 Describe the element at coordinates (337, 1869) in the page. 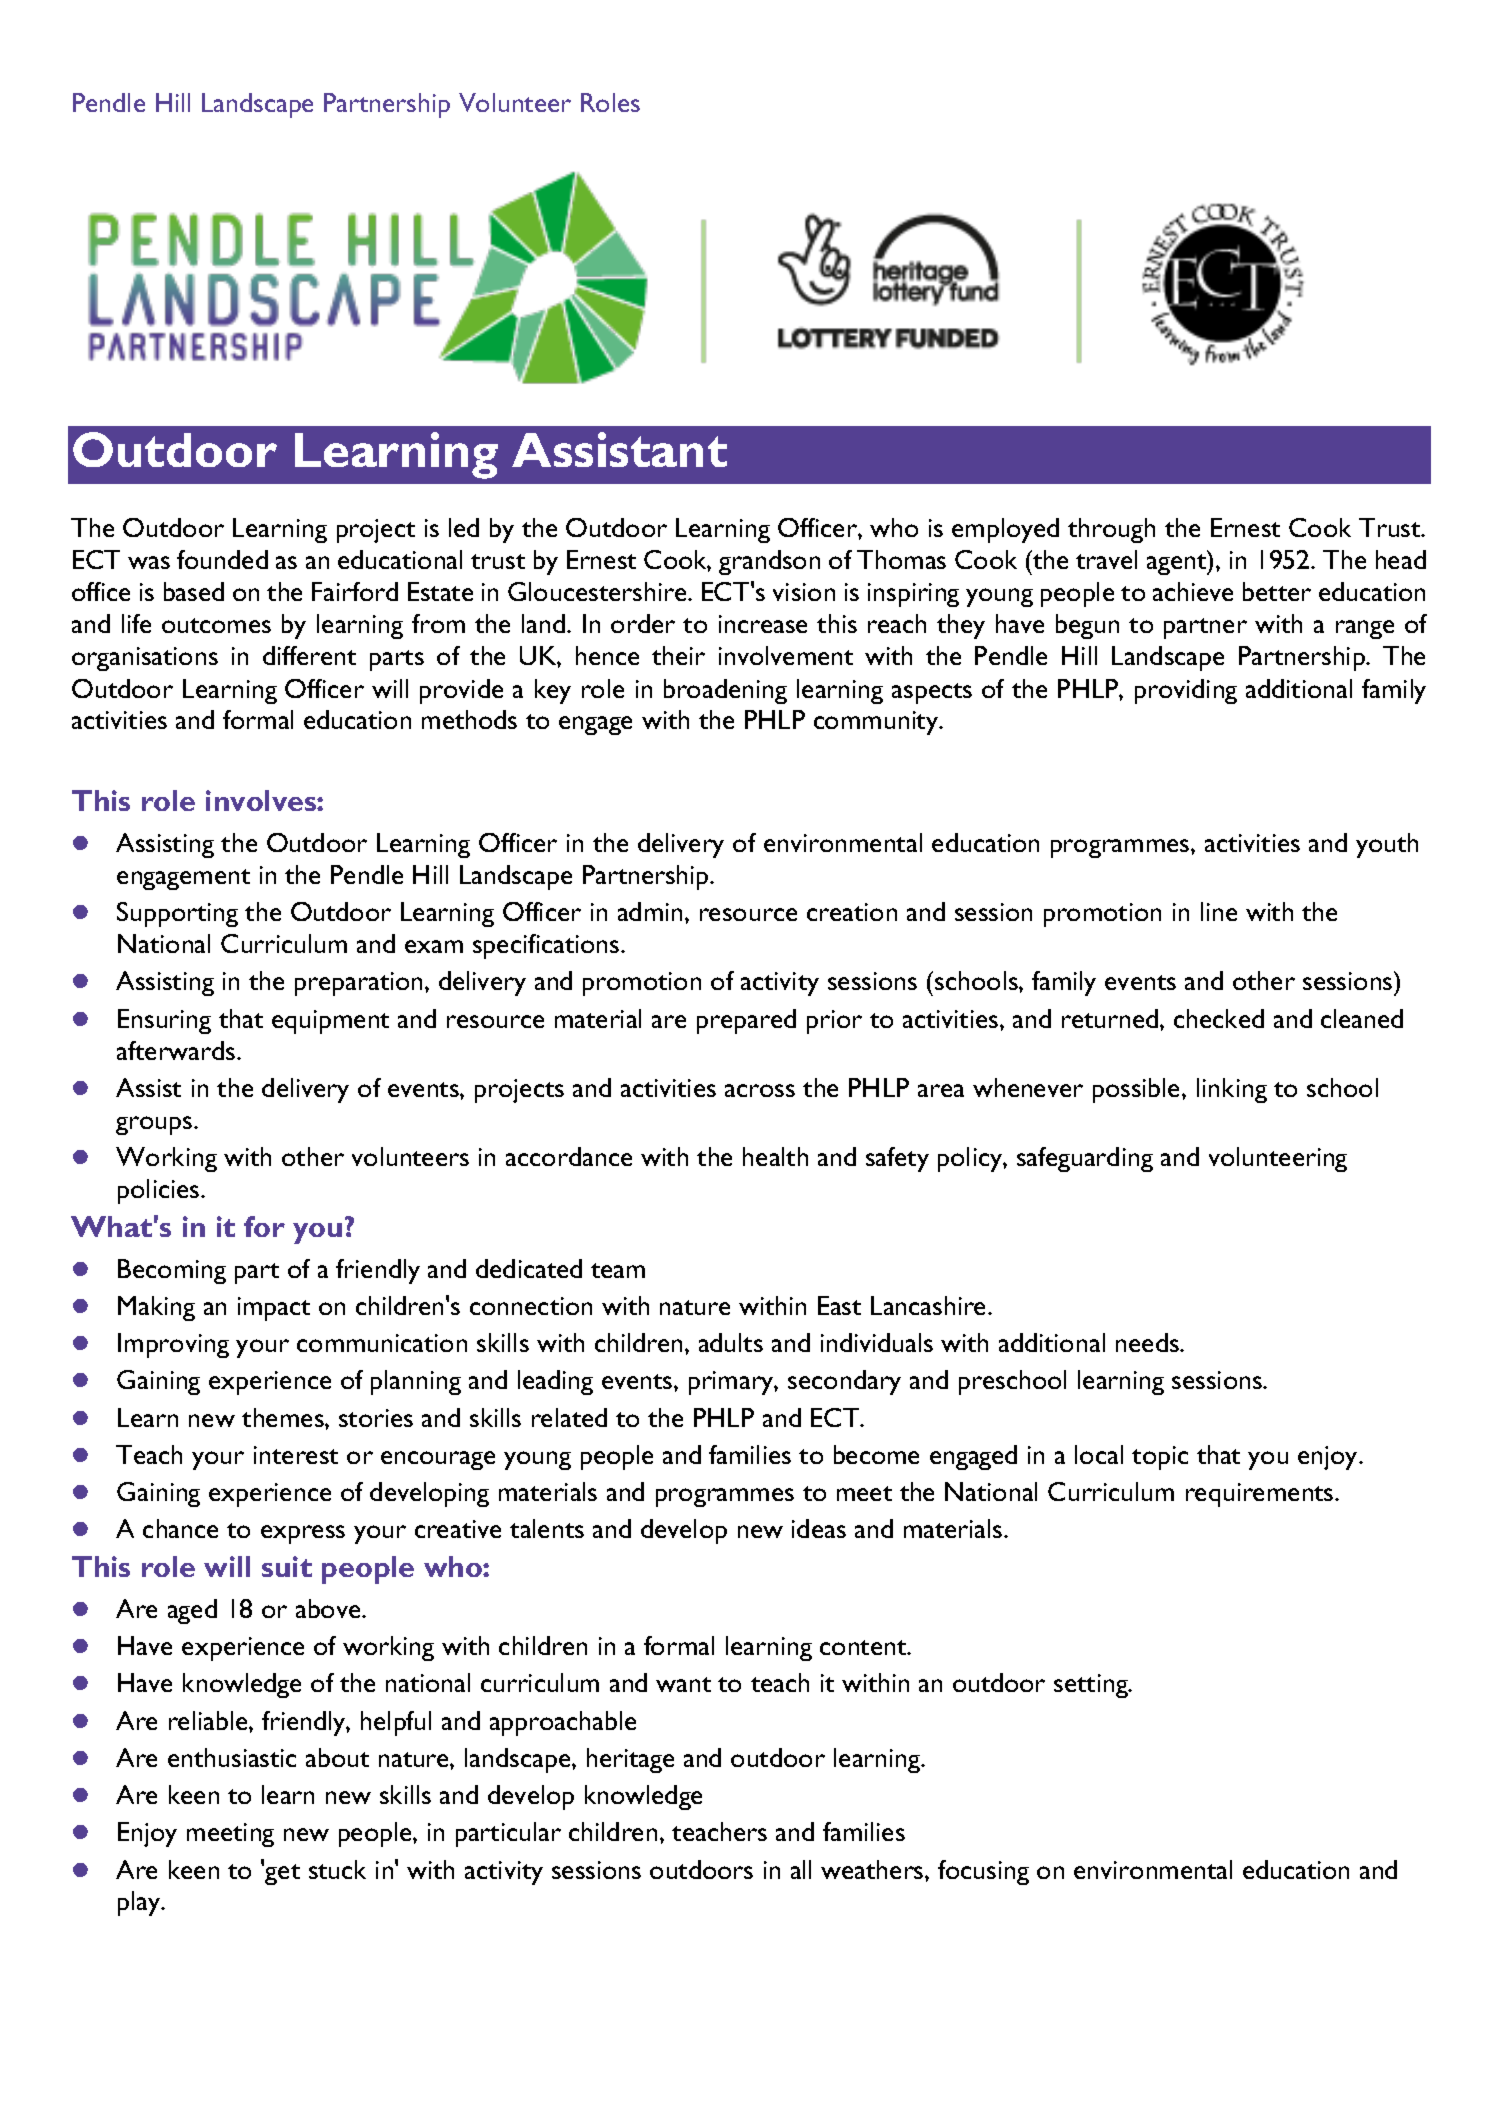

I see `stuck` at that location.
